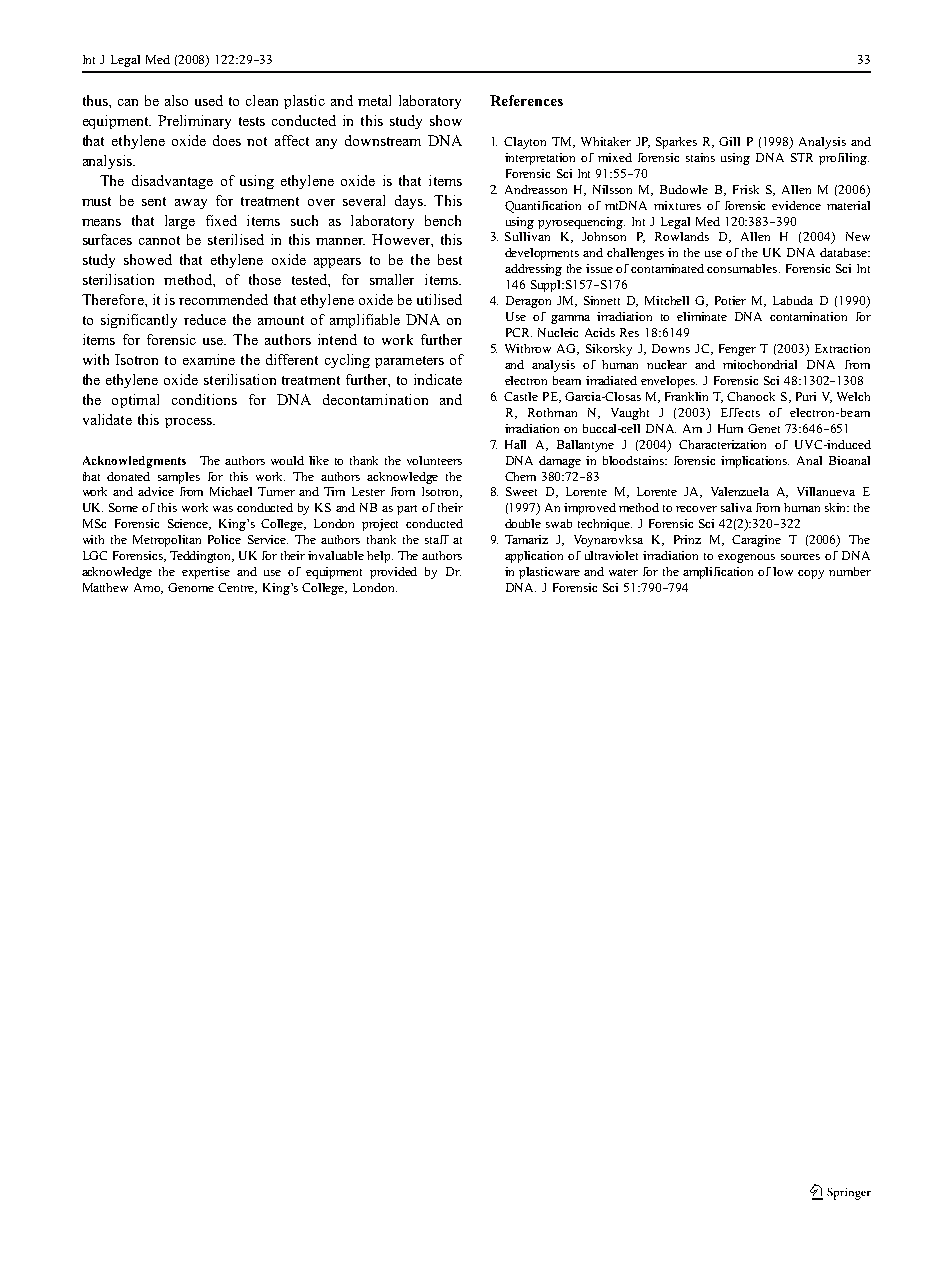 The width and height of the document is (952, 1265). I want to click on examine, so click(209, 359).
